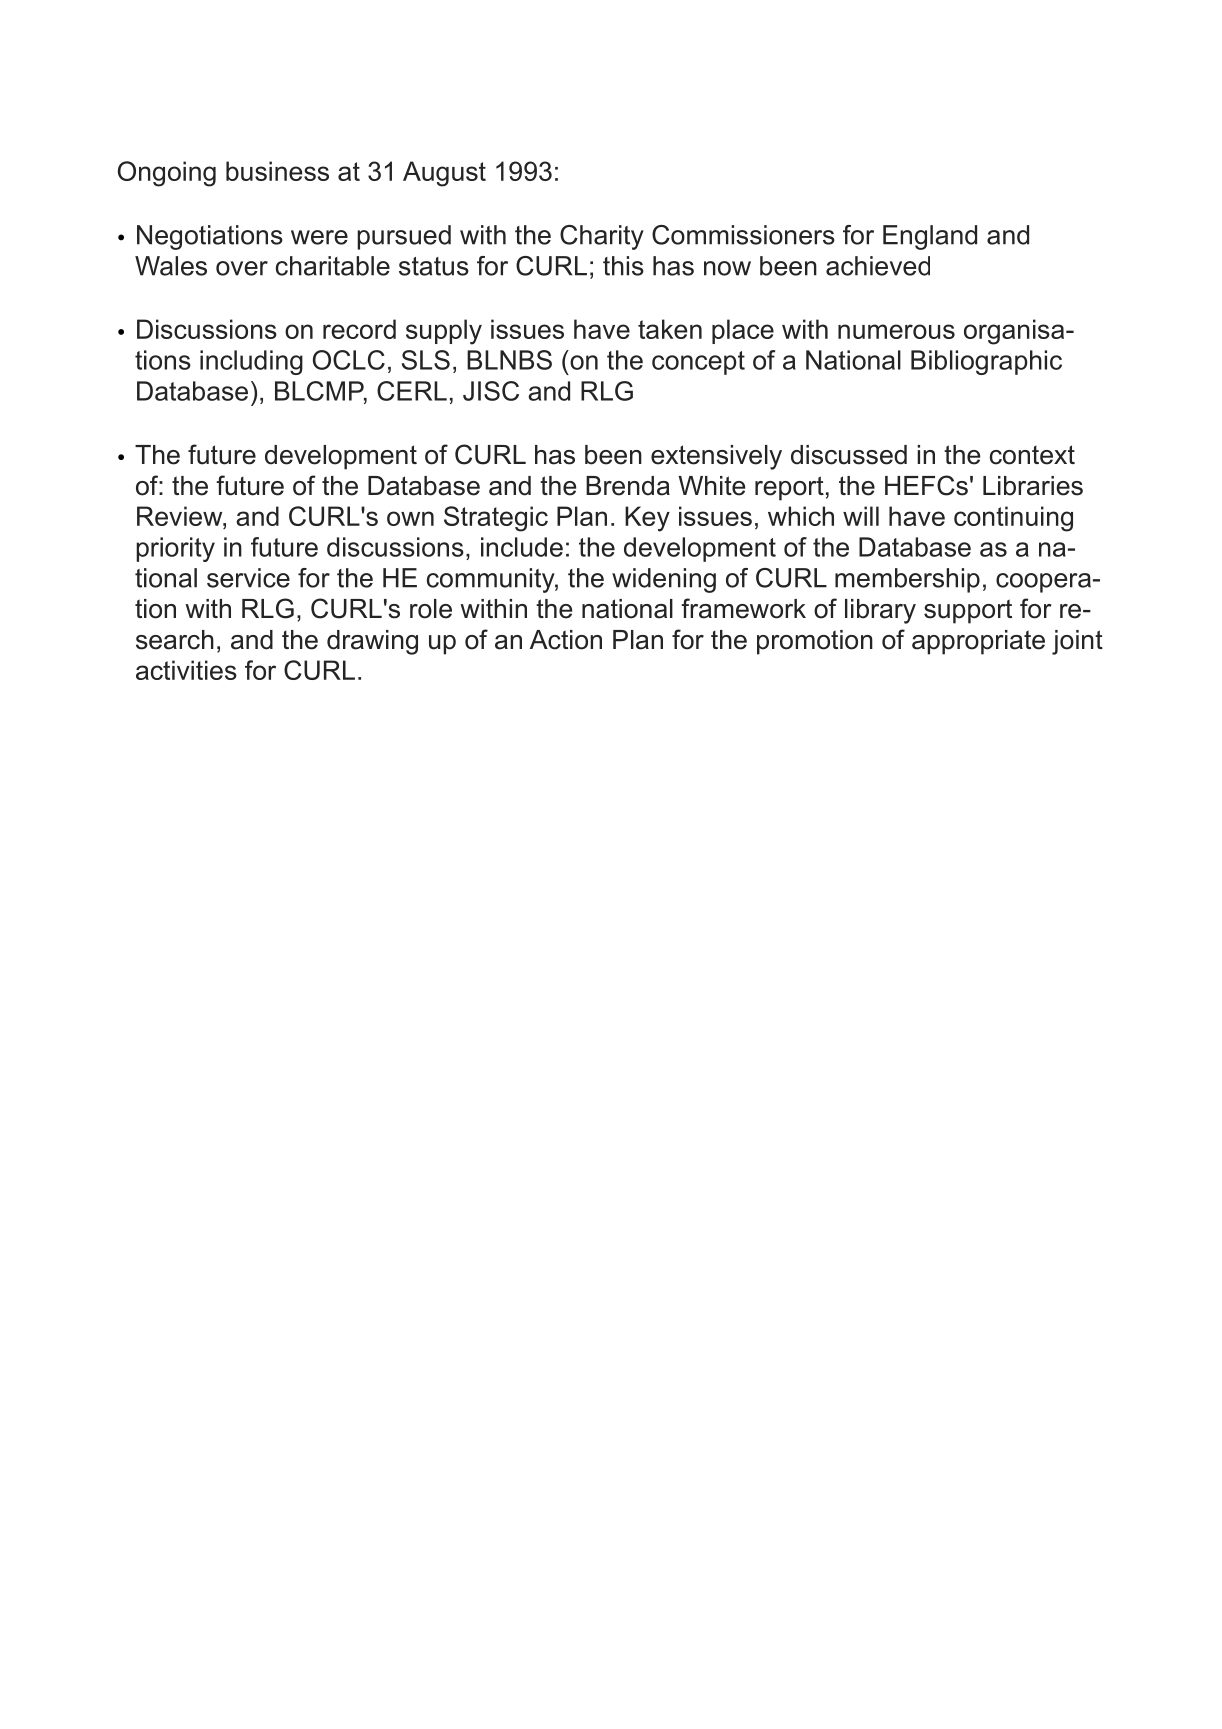 The width and height of the page is (1222, 1729). Describe the element at coordinates (349, 360) in the page. I see `OCLC` at that location.
